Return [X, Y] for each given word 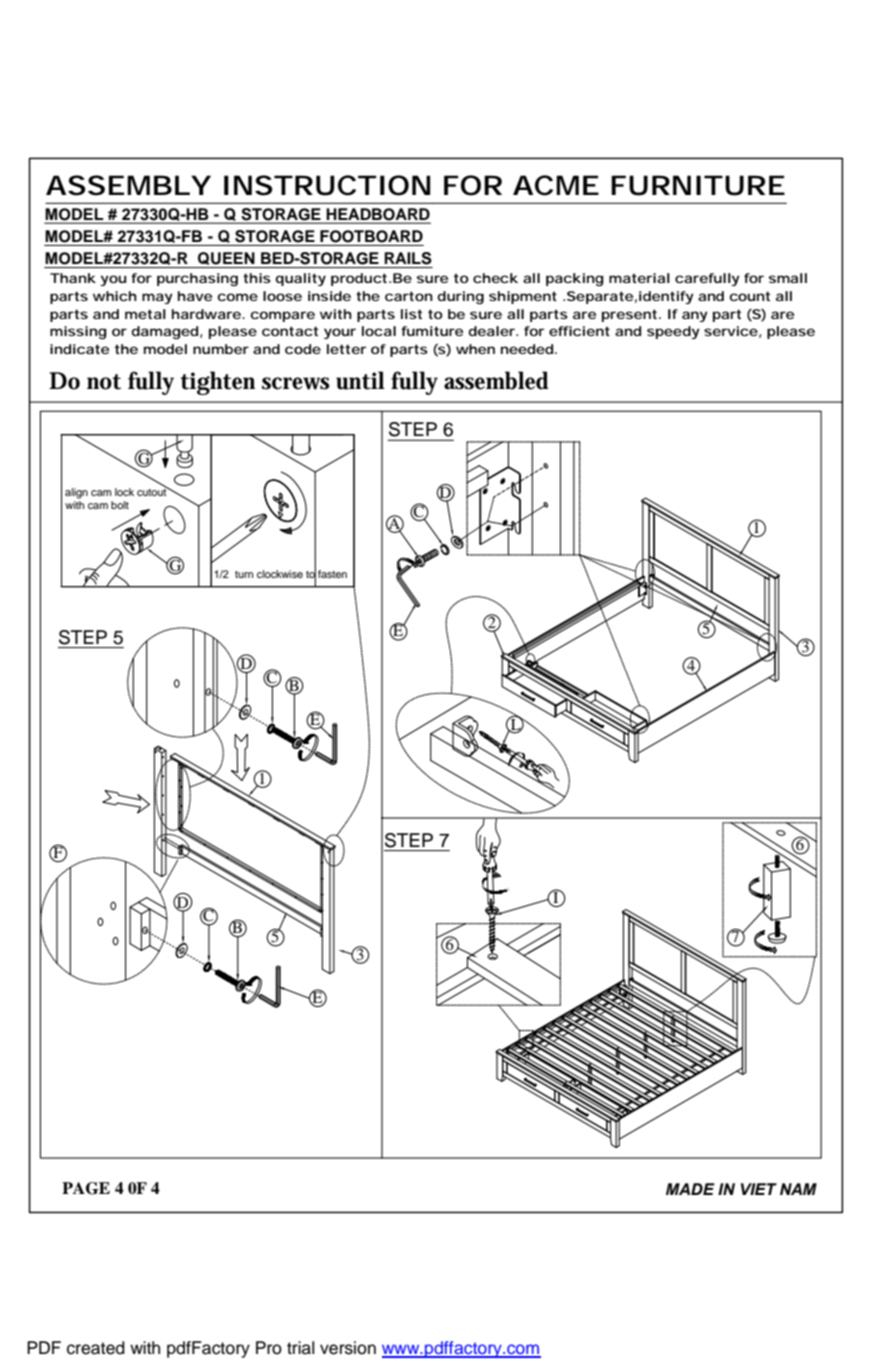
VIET [759, 1189]
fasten [332, 574]
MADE [690, 1189]
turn [244, 574]
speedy [673, 332]
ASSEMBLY [128, 185]
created [96, 1348]
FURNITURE [698, 185]
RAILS [408, 258]
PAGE [86, 1188]
